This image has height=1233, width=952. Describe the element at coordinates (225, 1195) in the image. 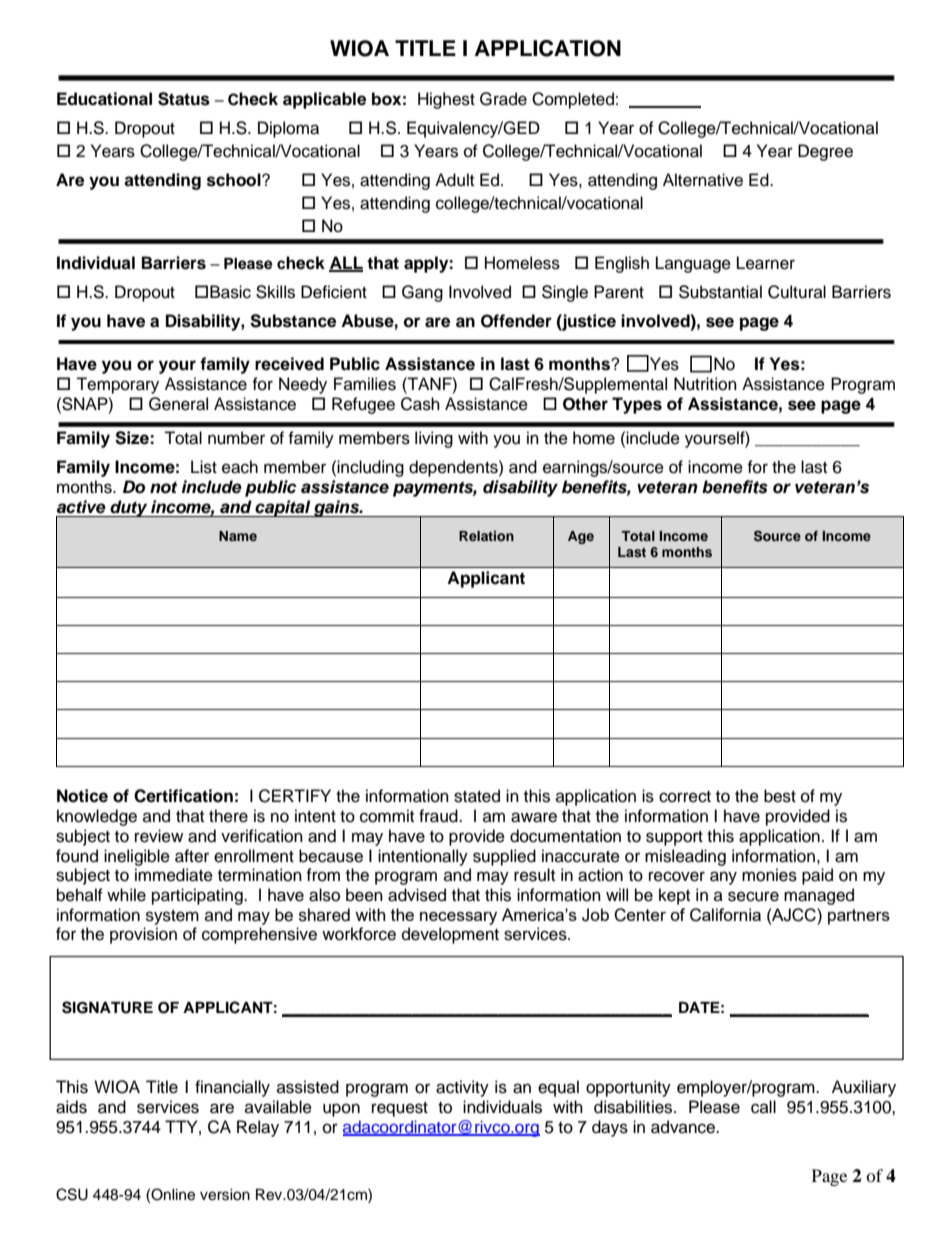

I see `version` at that location.
